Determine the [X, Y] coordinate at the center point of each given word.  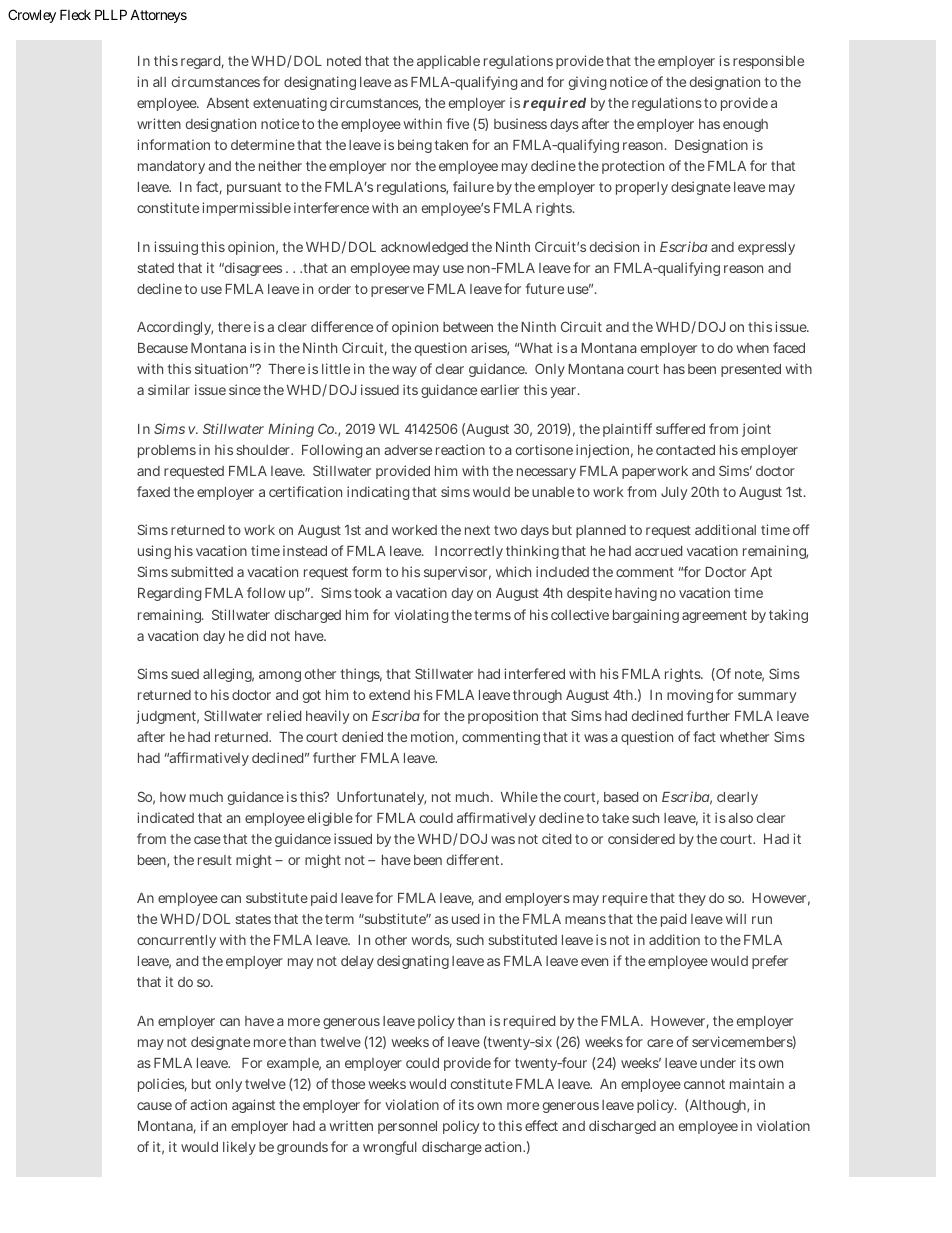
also [740, 818]
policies [162, 1085]
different [475, 859]
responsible [768, 62]
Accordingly [175, 328]
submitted [202, 571]
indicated [165, 817]
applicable [448, 62]
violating [421, 616]
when [752, 348]
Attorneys [158, 16]
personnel [407, 1127]
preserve [397, 291]
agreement [714, 616]
